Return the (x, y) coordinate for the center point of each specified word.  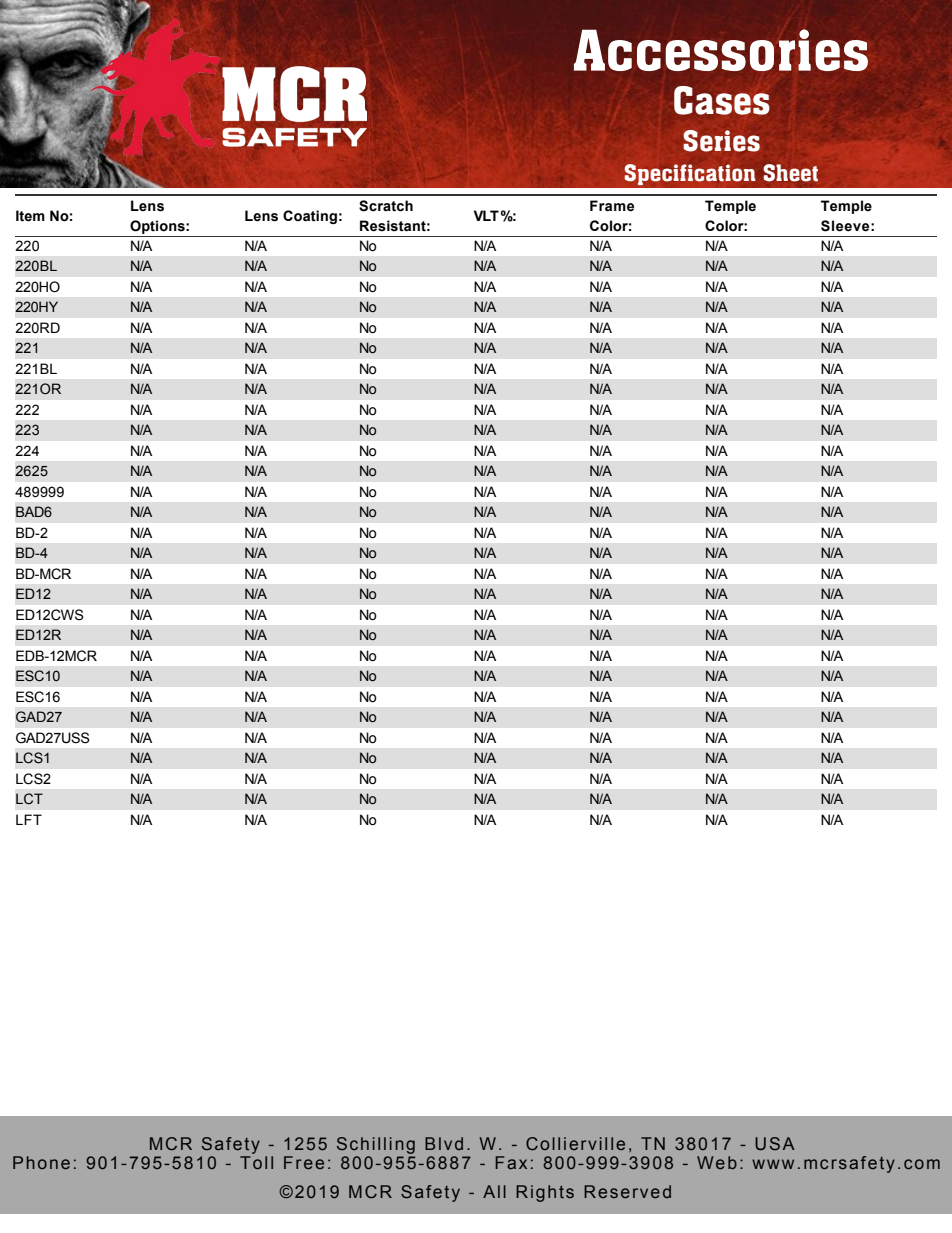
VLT (486, 215)
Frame (612, 206)
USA (775, 1144)
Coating (310, 217)
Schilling (376, 1145)
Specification (690, 174)
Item (30, 216)
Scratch (386, 206)
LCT (29, 799)
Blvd (444, 1143)
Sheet (791, 173)
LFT (29, 819)
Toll (256, 1162)
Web (717, 1163)
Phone (41, 1163)
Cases (722, 100)
